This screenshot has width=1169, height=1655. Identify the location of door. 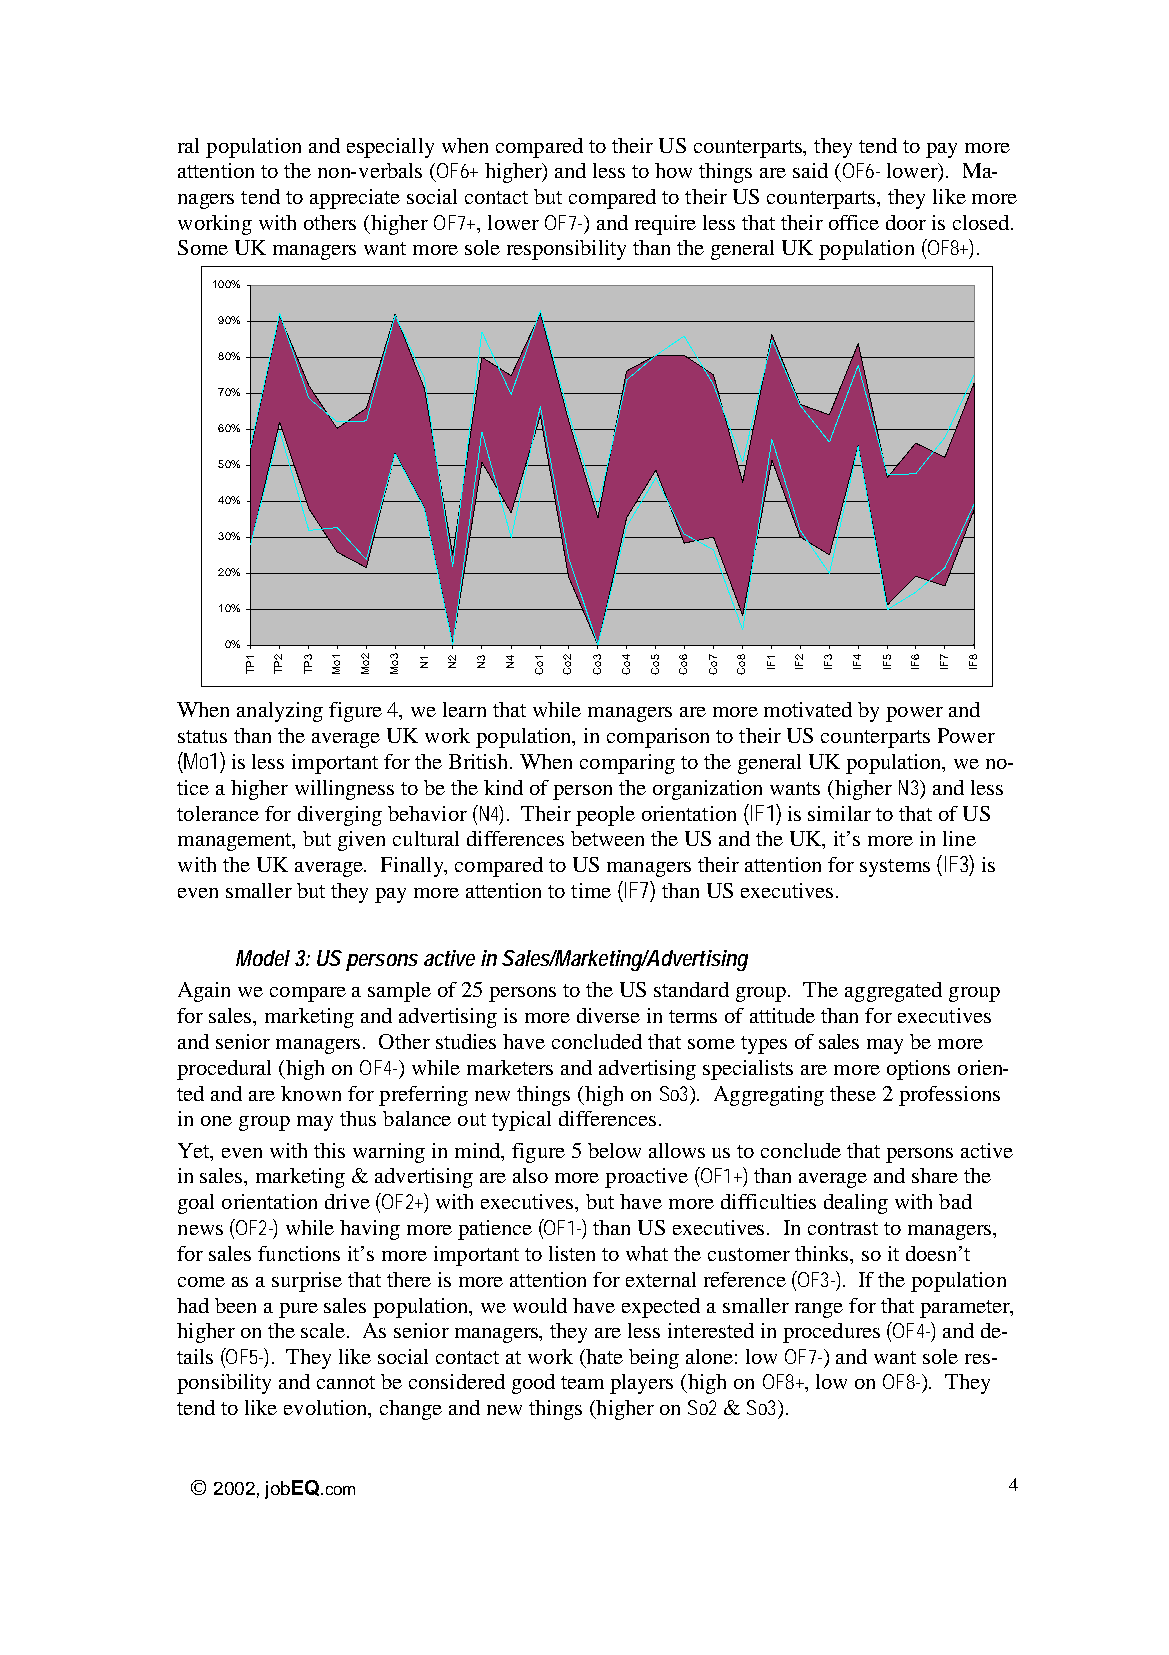
(906, 222).
